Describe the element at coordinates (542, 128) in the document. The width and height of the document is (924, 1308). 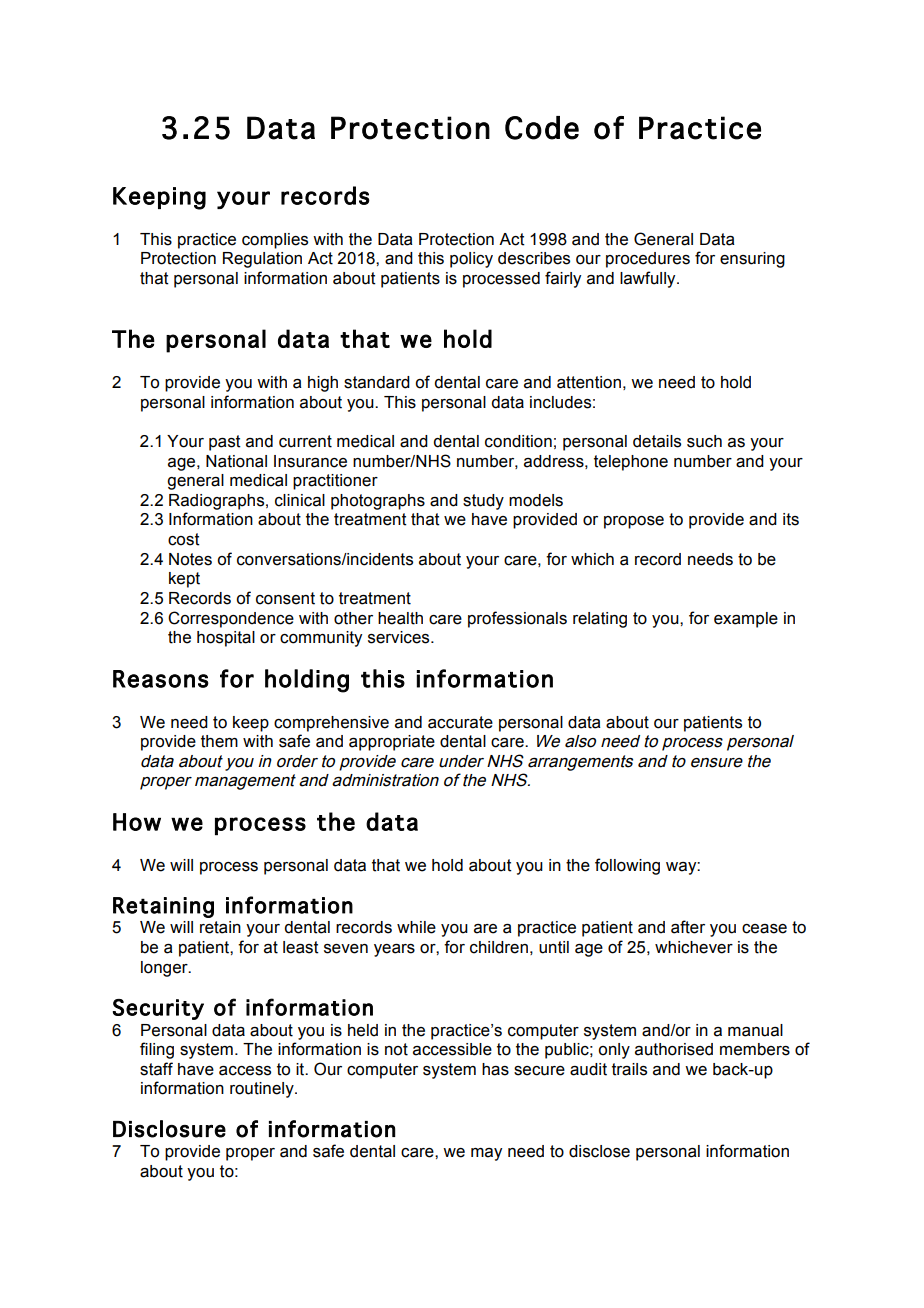
I see `Code` at that location.
